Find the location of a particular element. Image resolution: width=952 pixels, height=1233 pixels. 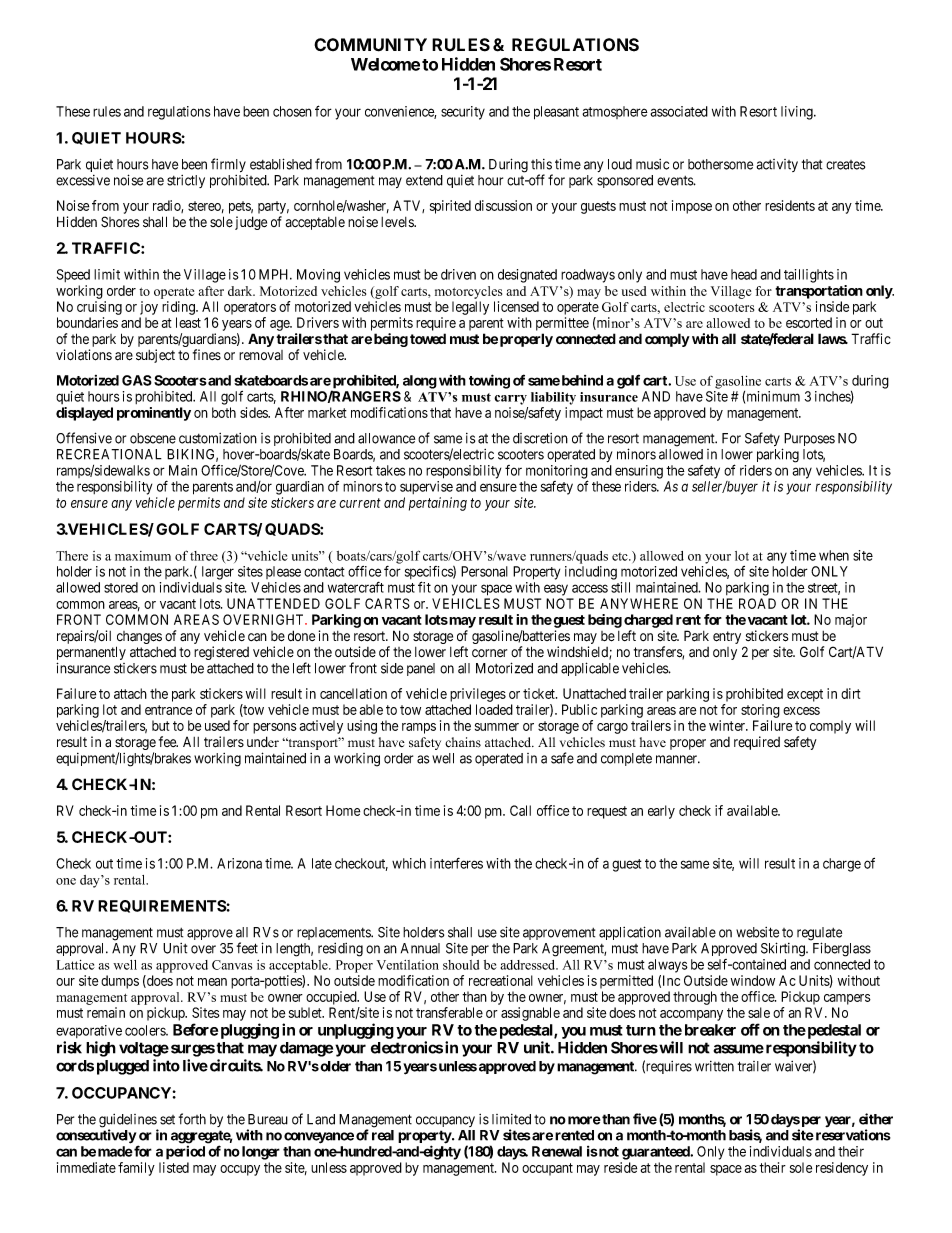

Purposes is located at coordinates (808, 441).
